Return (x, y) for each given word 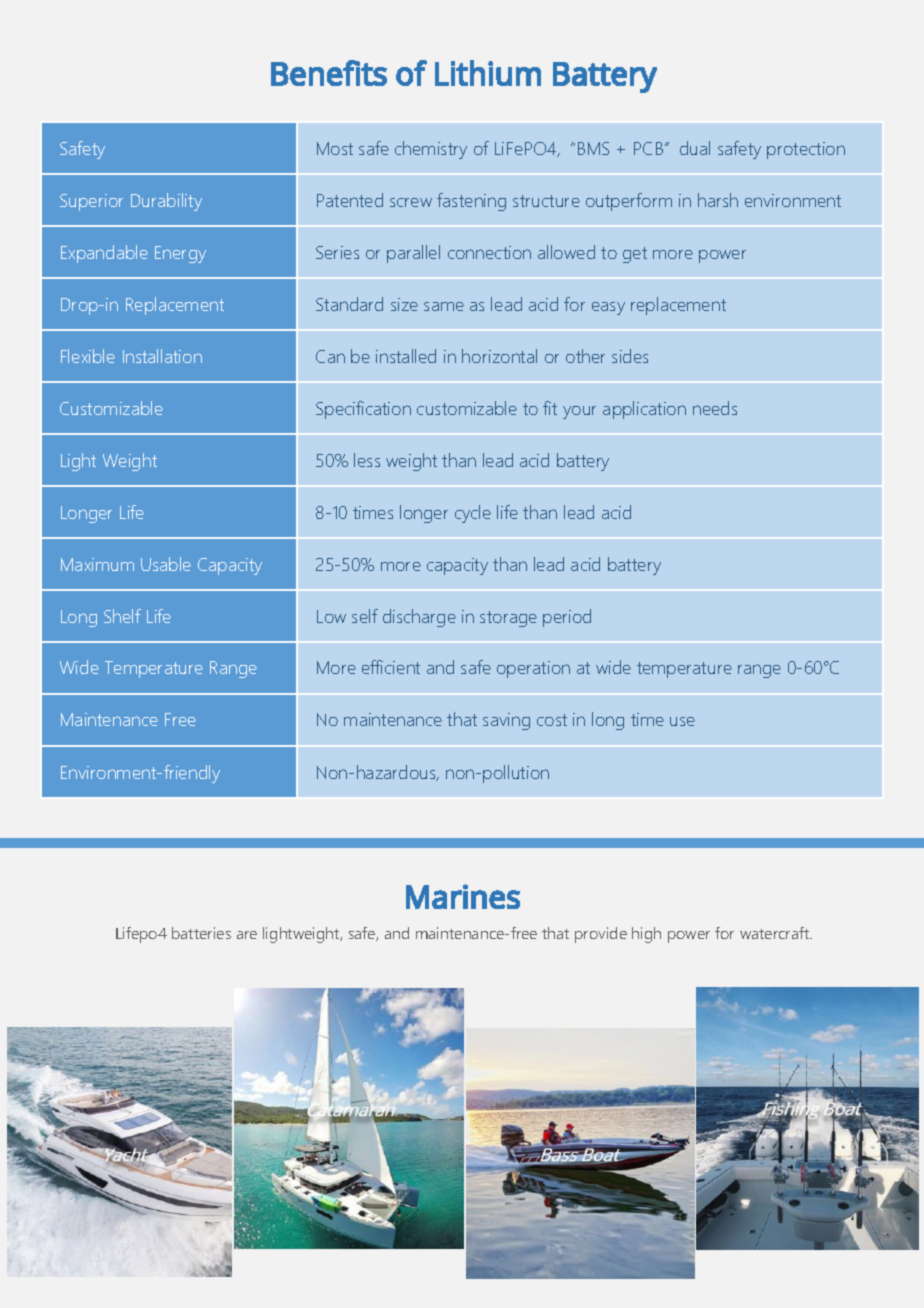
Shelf (122, 616)
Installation (162, 356)
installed (406, 356)
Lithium (488, 73)
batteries (201, 933)
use (682, 721)
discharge (419, 618)
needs (715, 408)
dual (695, 148)
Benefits (329, 73)
